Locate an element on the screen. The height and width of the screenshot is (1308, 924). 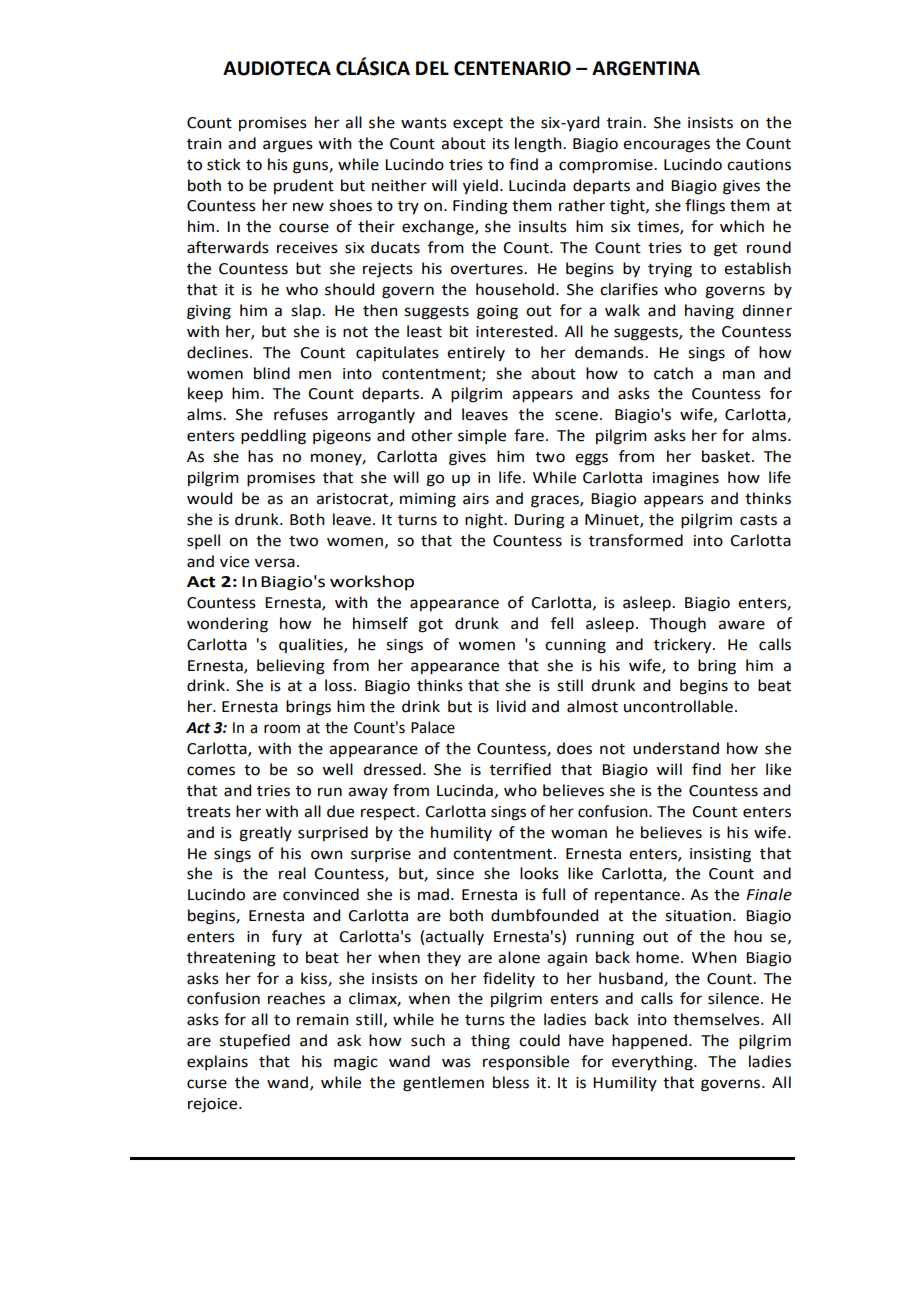
got is located at coordinates (430, 626).
